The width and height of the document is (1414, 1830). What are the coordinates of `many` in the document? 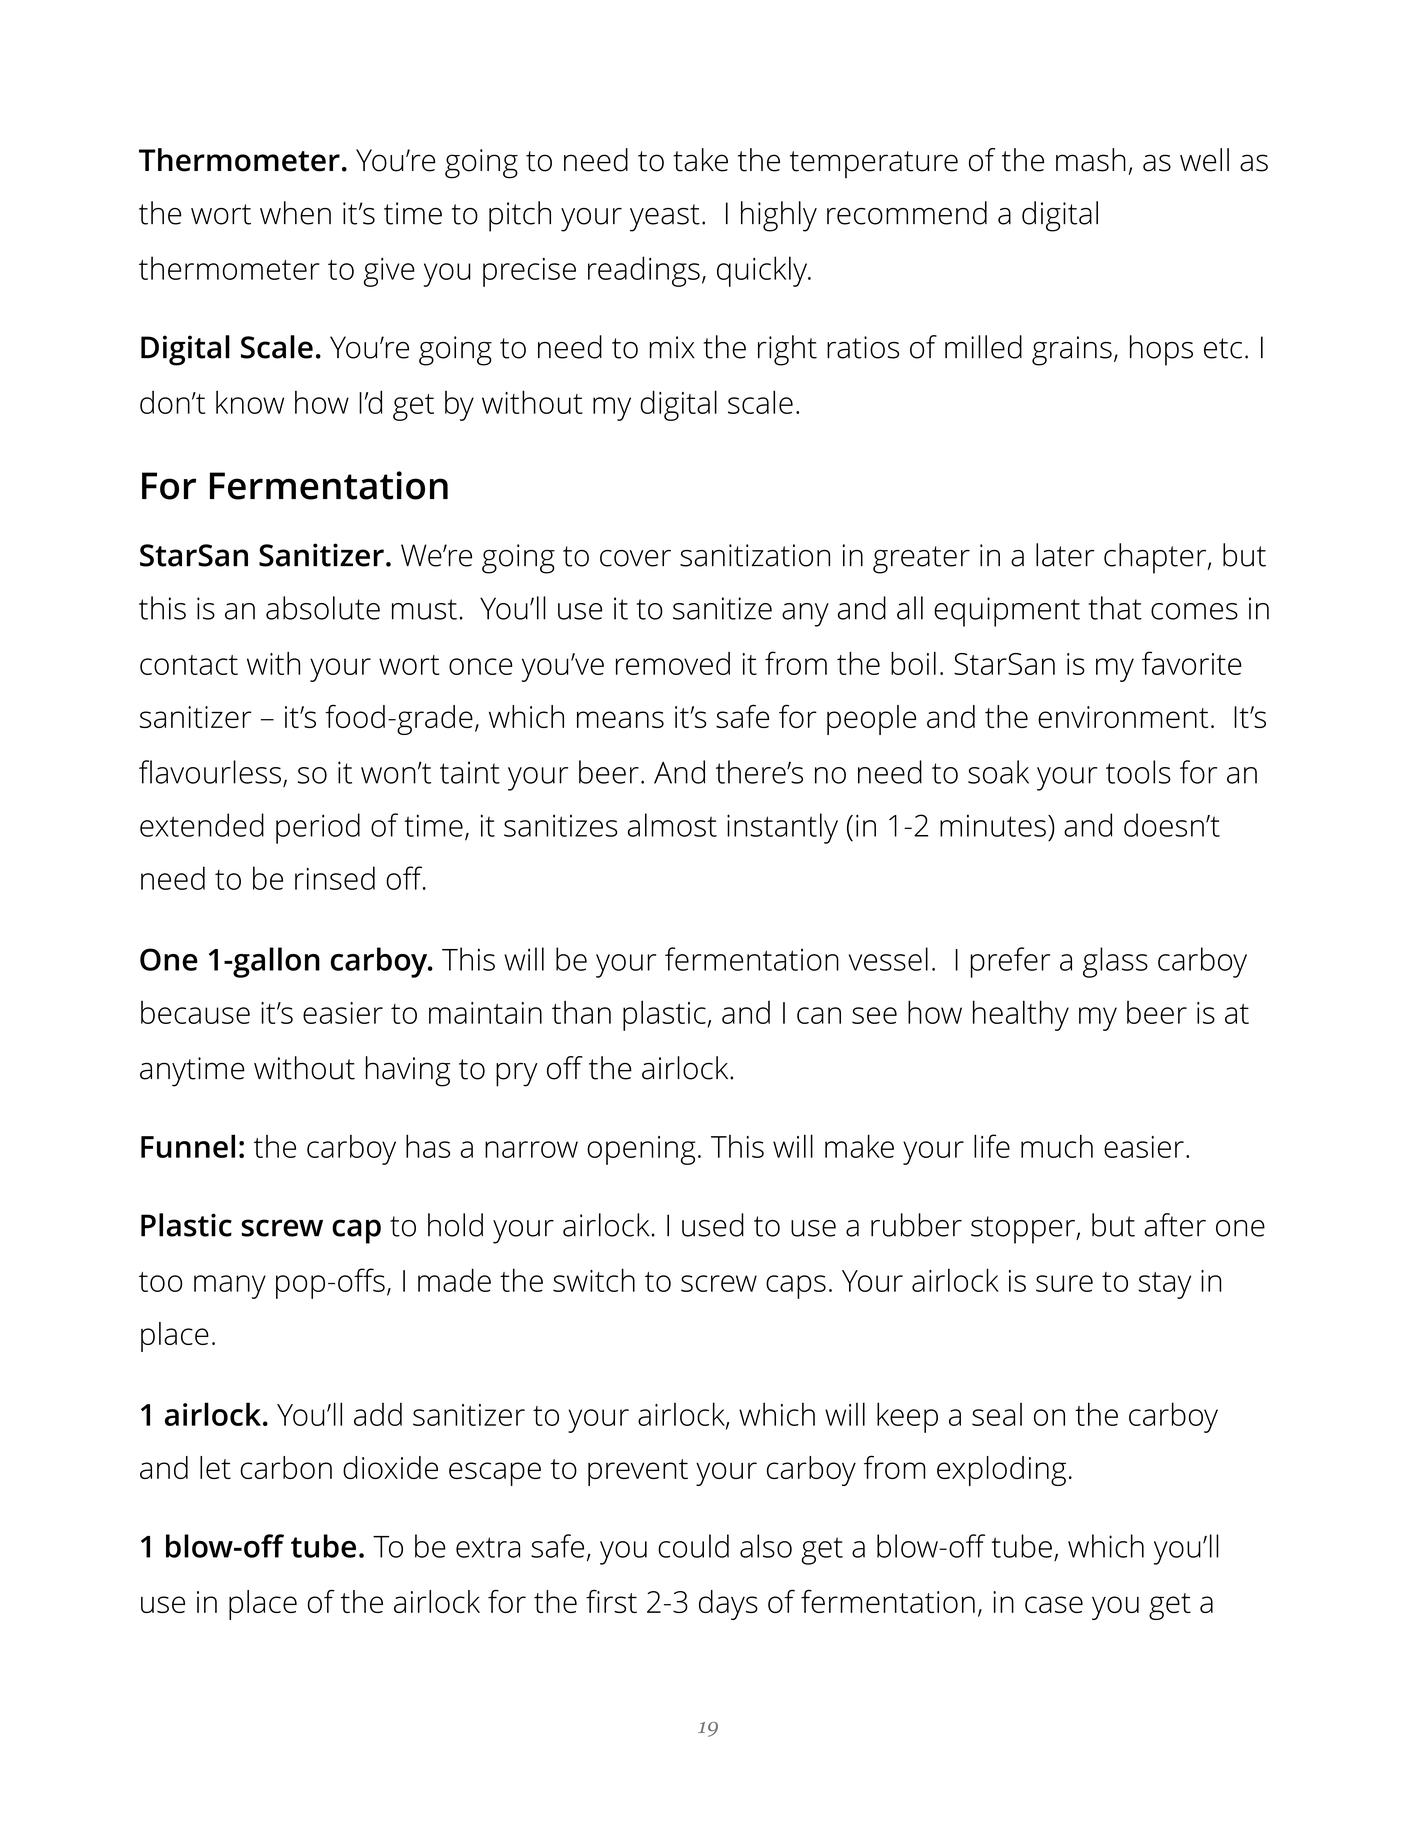 It's located at (230, 1287).
